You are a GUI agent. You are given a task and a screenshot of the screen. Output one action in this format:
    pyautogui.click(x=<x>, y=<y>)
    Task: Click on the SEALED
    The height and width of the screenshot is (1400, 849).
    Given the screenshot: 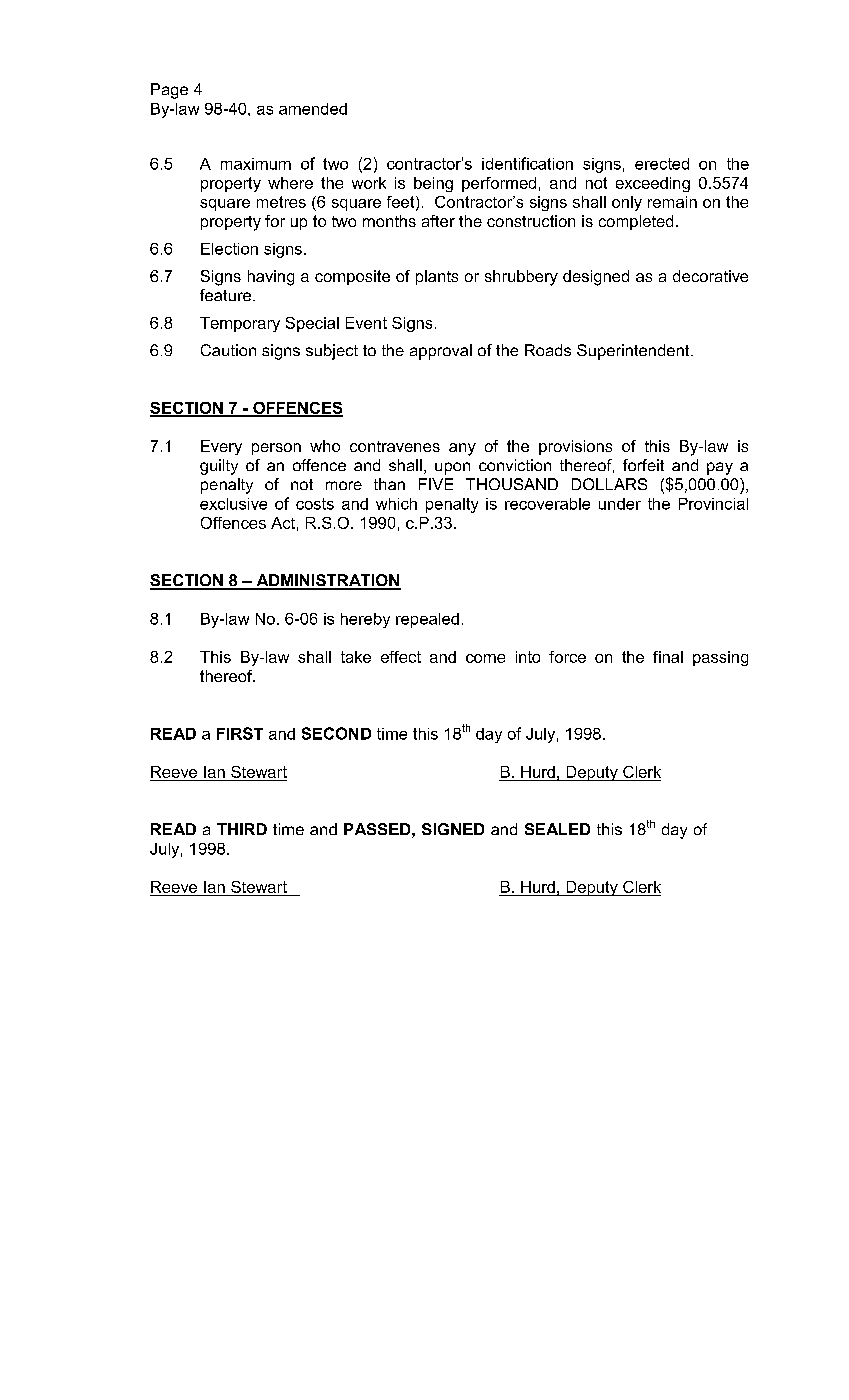 What is the action you would take?
    pyautogui.click(x=557, y=829)
